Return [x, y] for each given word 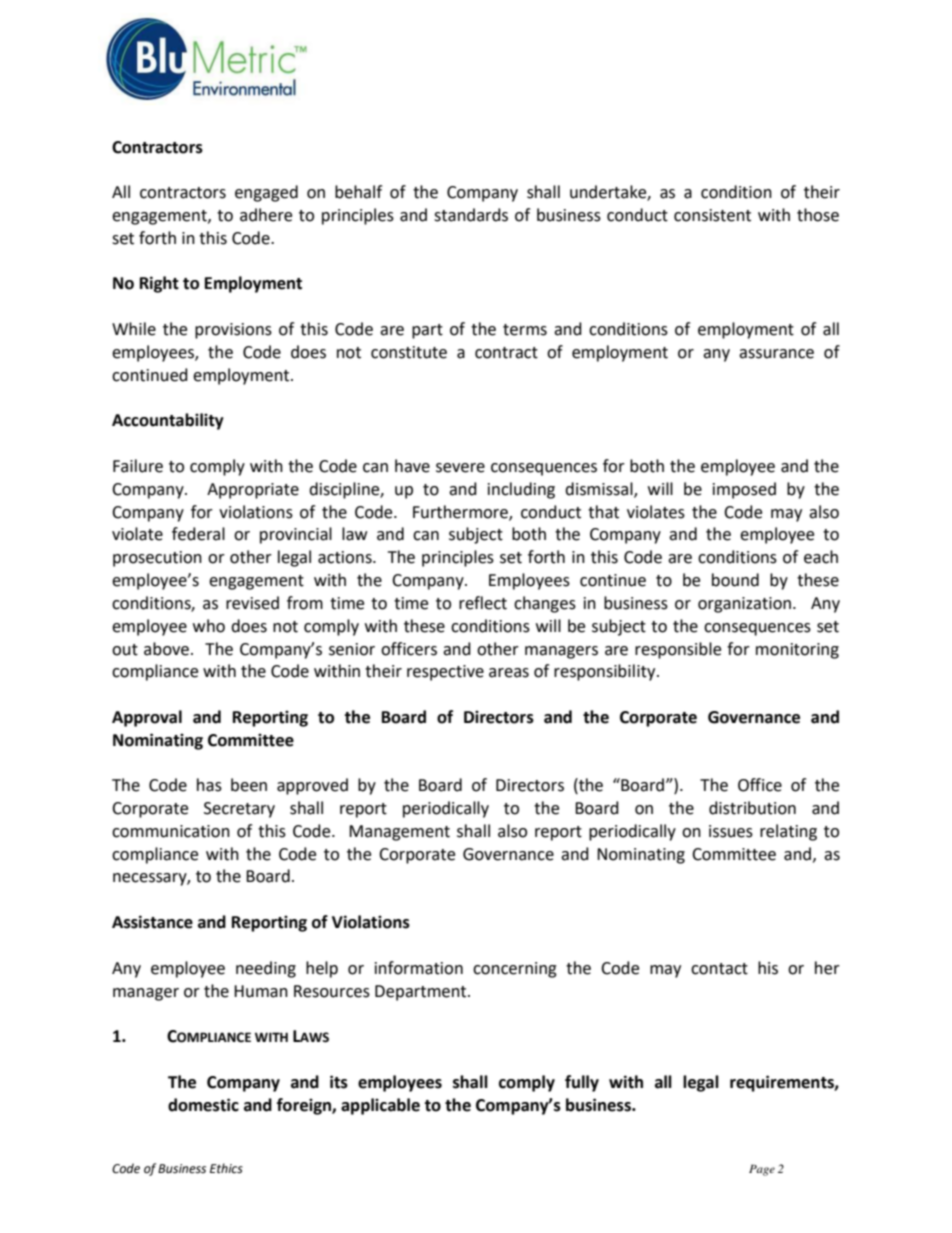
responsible [678, 650]
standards [471, 215]
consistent [712, 215]
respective [445, 673]
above [168, 649]
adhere [266, 215]
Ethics [226, 1168]
